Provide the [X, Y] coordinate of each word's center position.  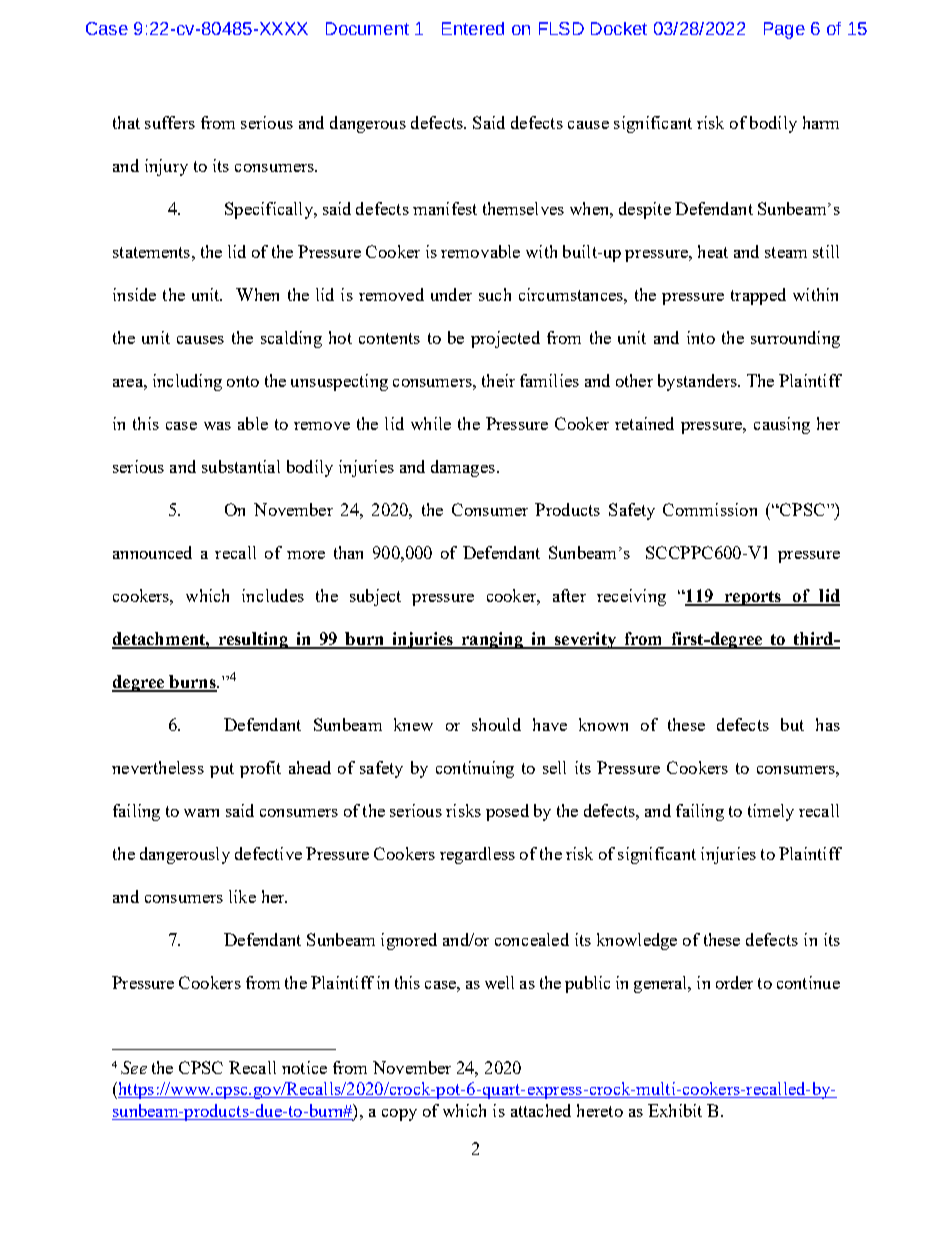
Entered [473, 28]
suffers [170, 122]
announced [152, 552]
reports [753, 598]
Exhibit [675, 1110]
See [134, 1067]
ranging [492, 640]
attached [541, 1110]
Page [784, 30]
